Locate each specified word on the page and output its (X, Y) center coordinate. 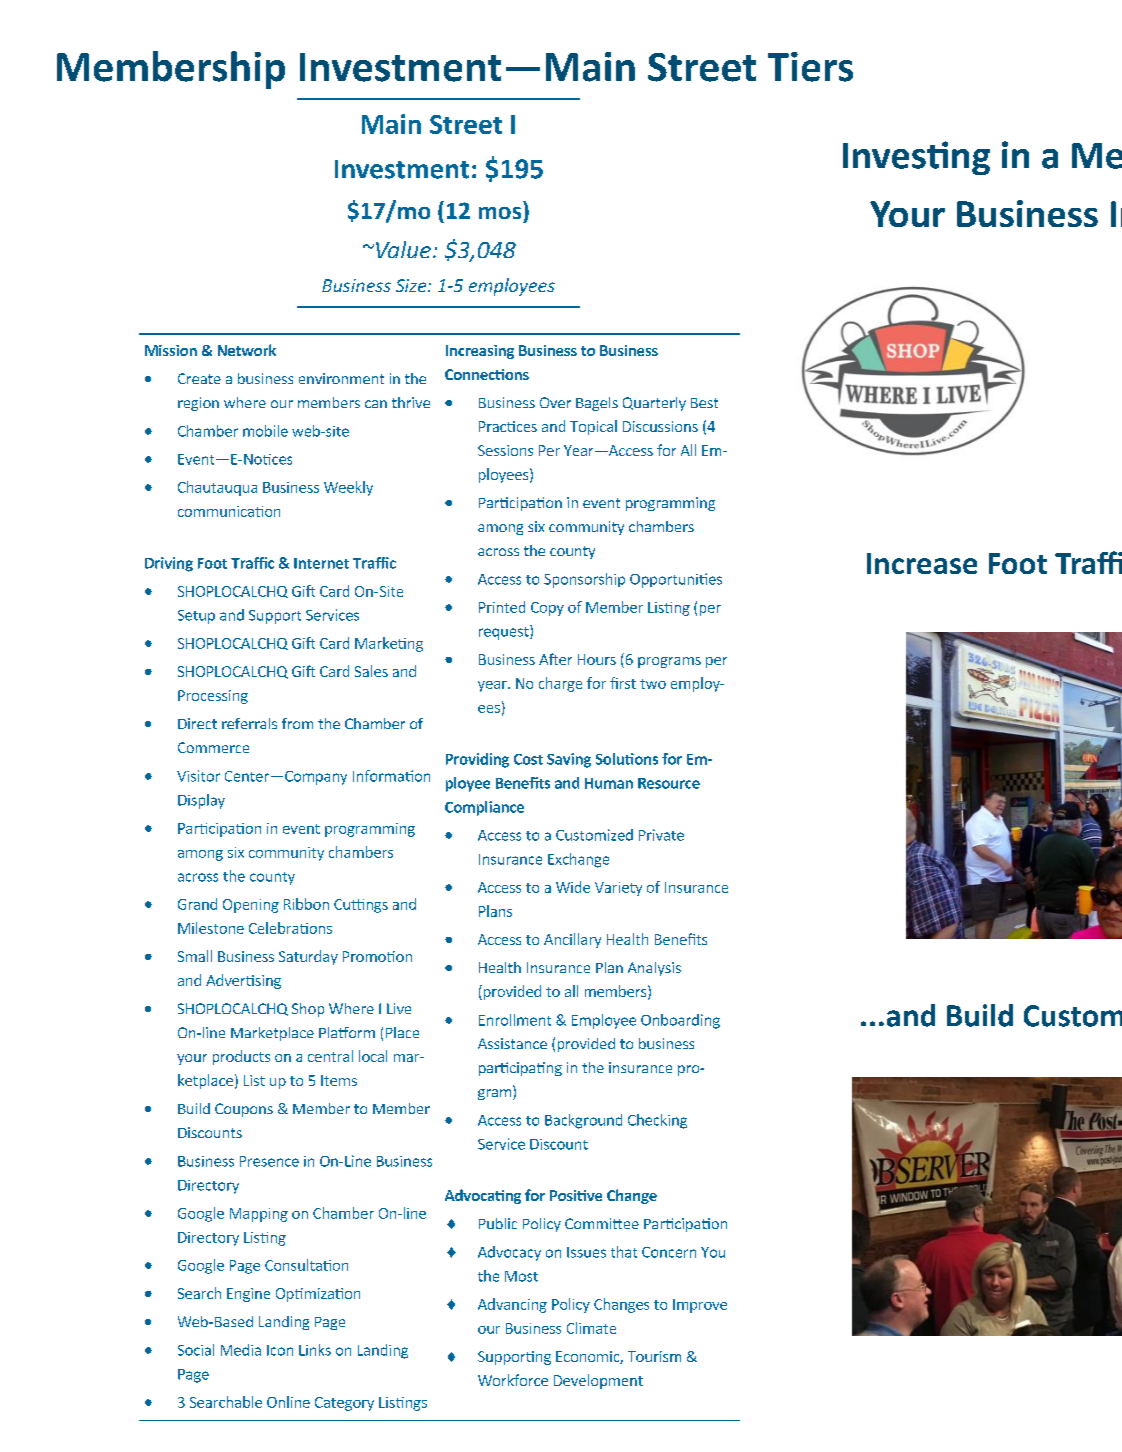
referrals (249, 723)
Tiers (810, 67)
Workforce (513, 1380)
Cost (528, 759)
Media (241, 1350)
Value (403, 249)
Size (412, 285)
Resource (669, 783)
